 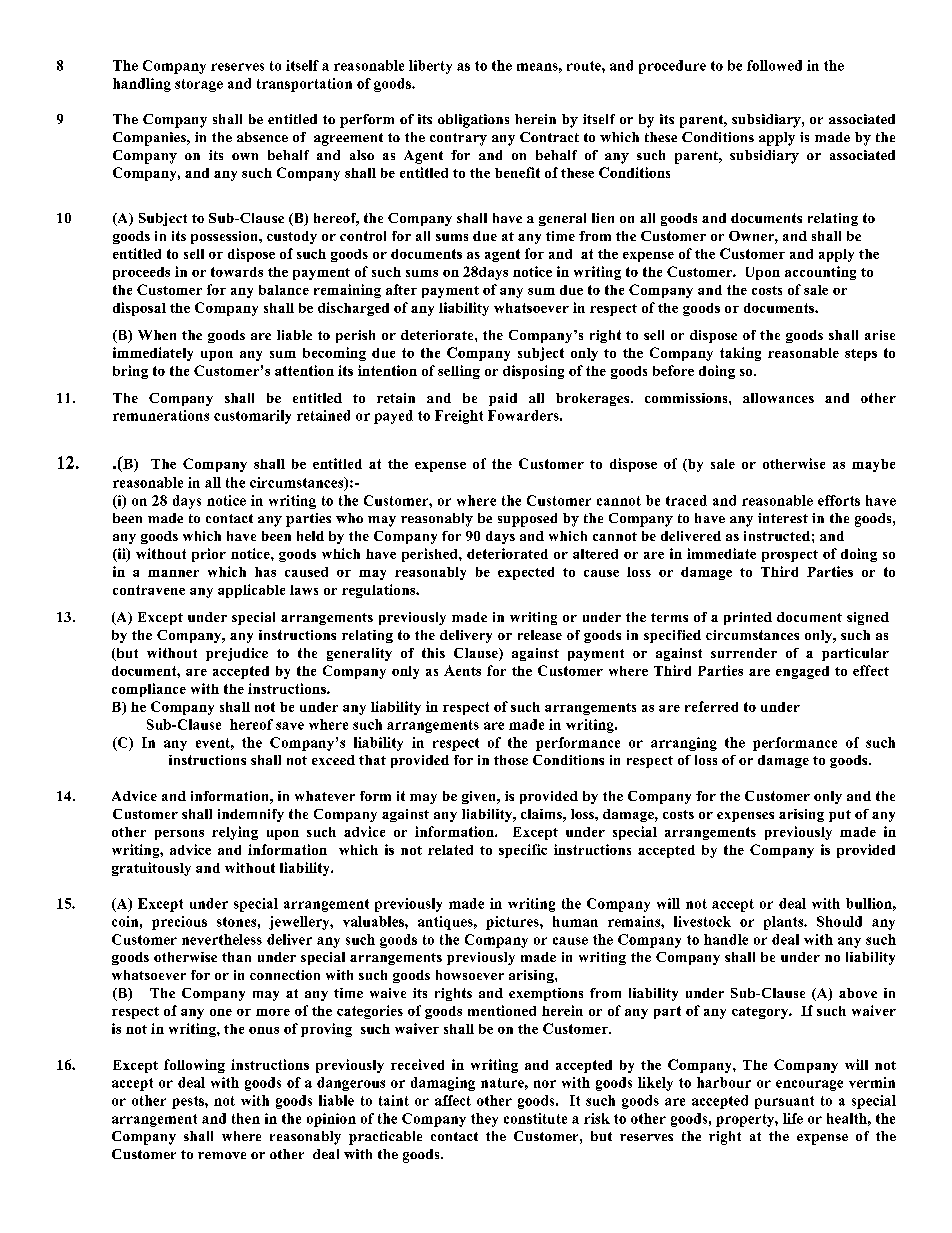 What do you see at coordinates (774, 65) in the document?
I see `followed` at bounding box center [774, 65].
